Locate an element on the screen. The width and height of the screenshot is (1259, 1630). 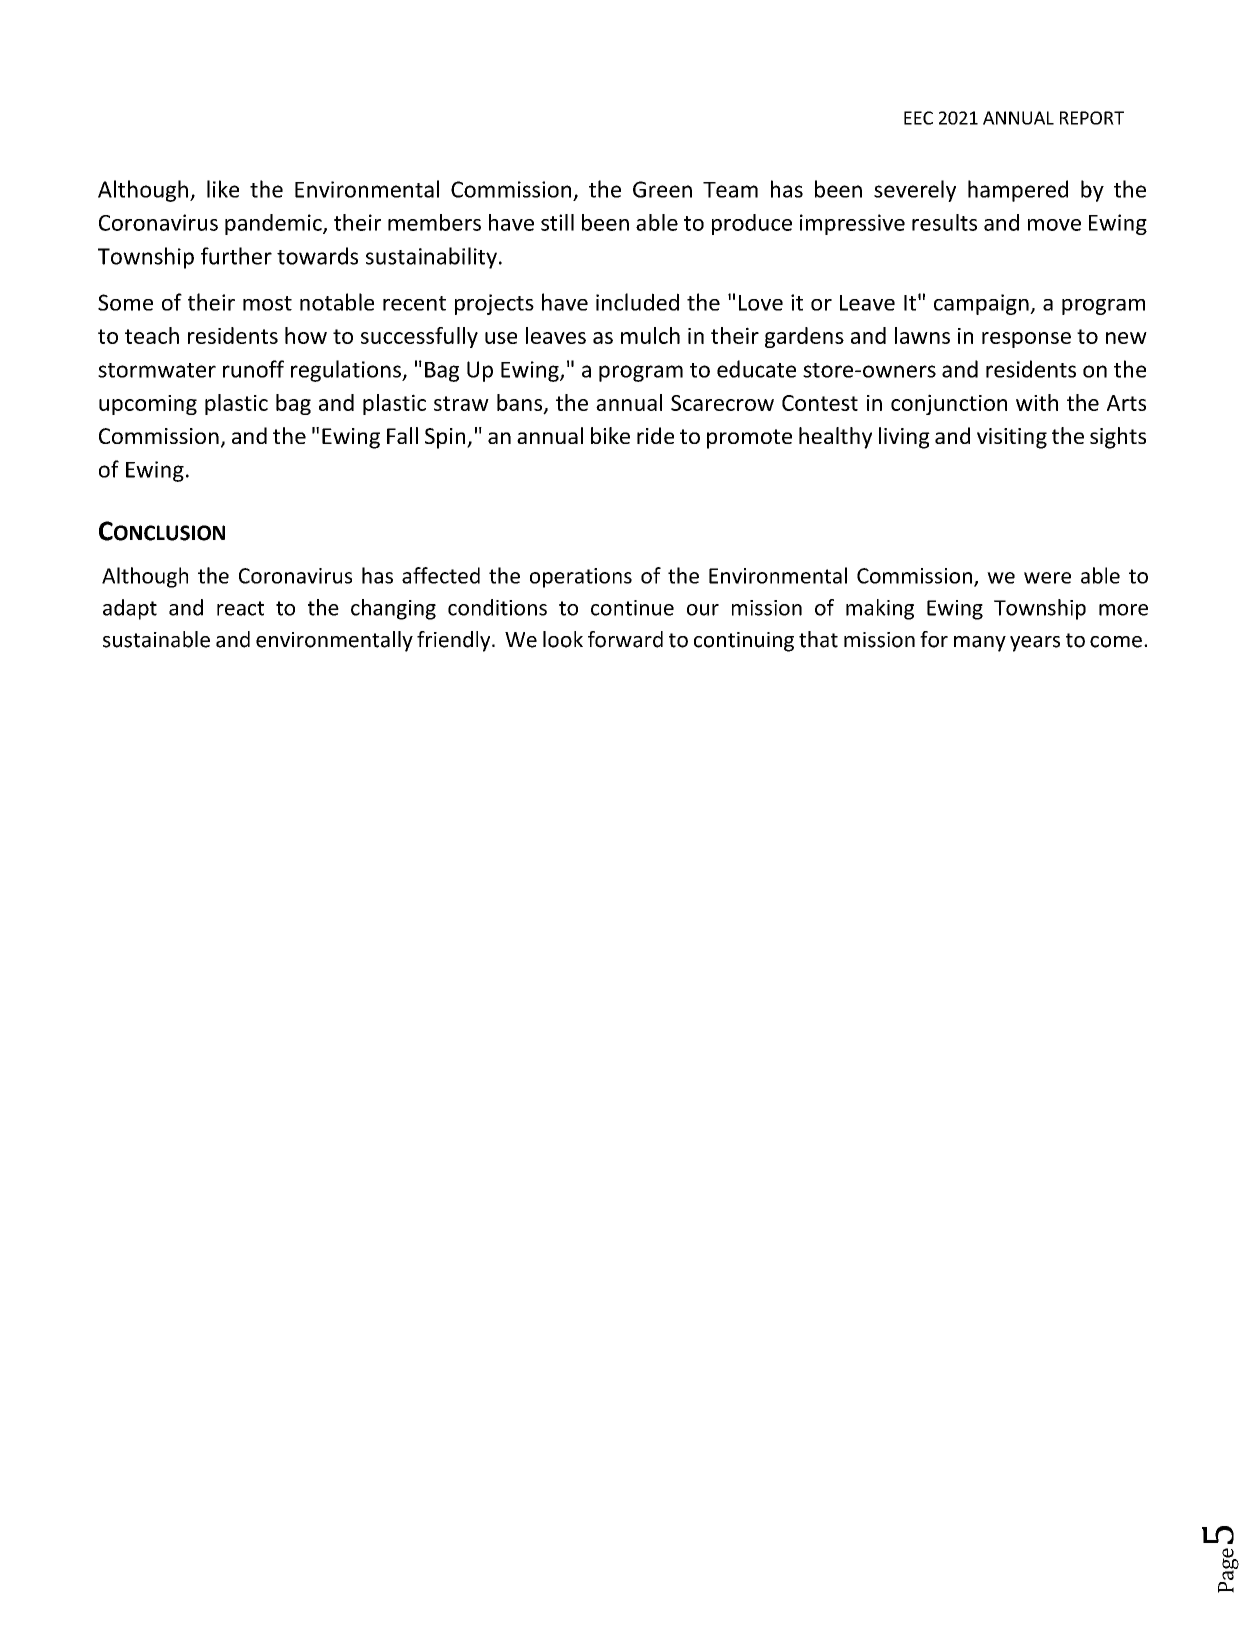
Green is located at coordinates (662, 189).
